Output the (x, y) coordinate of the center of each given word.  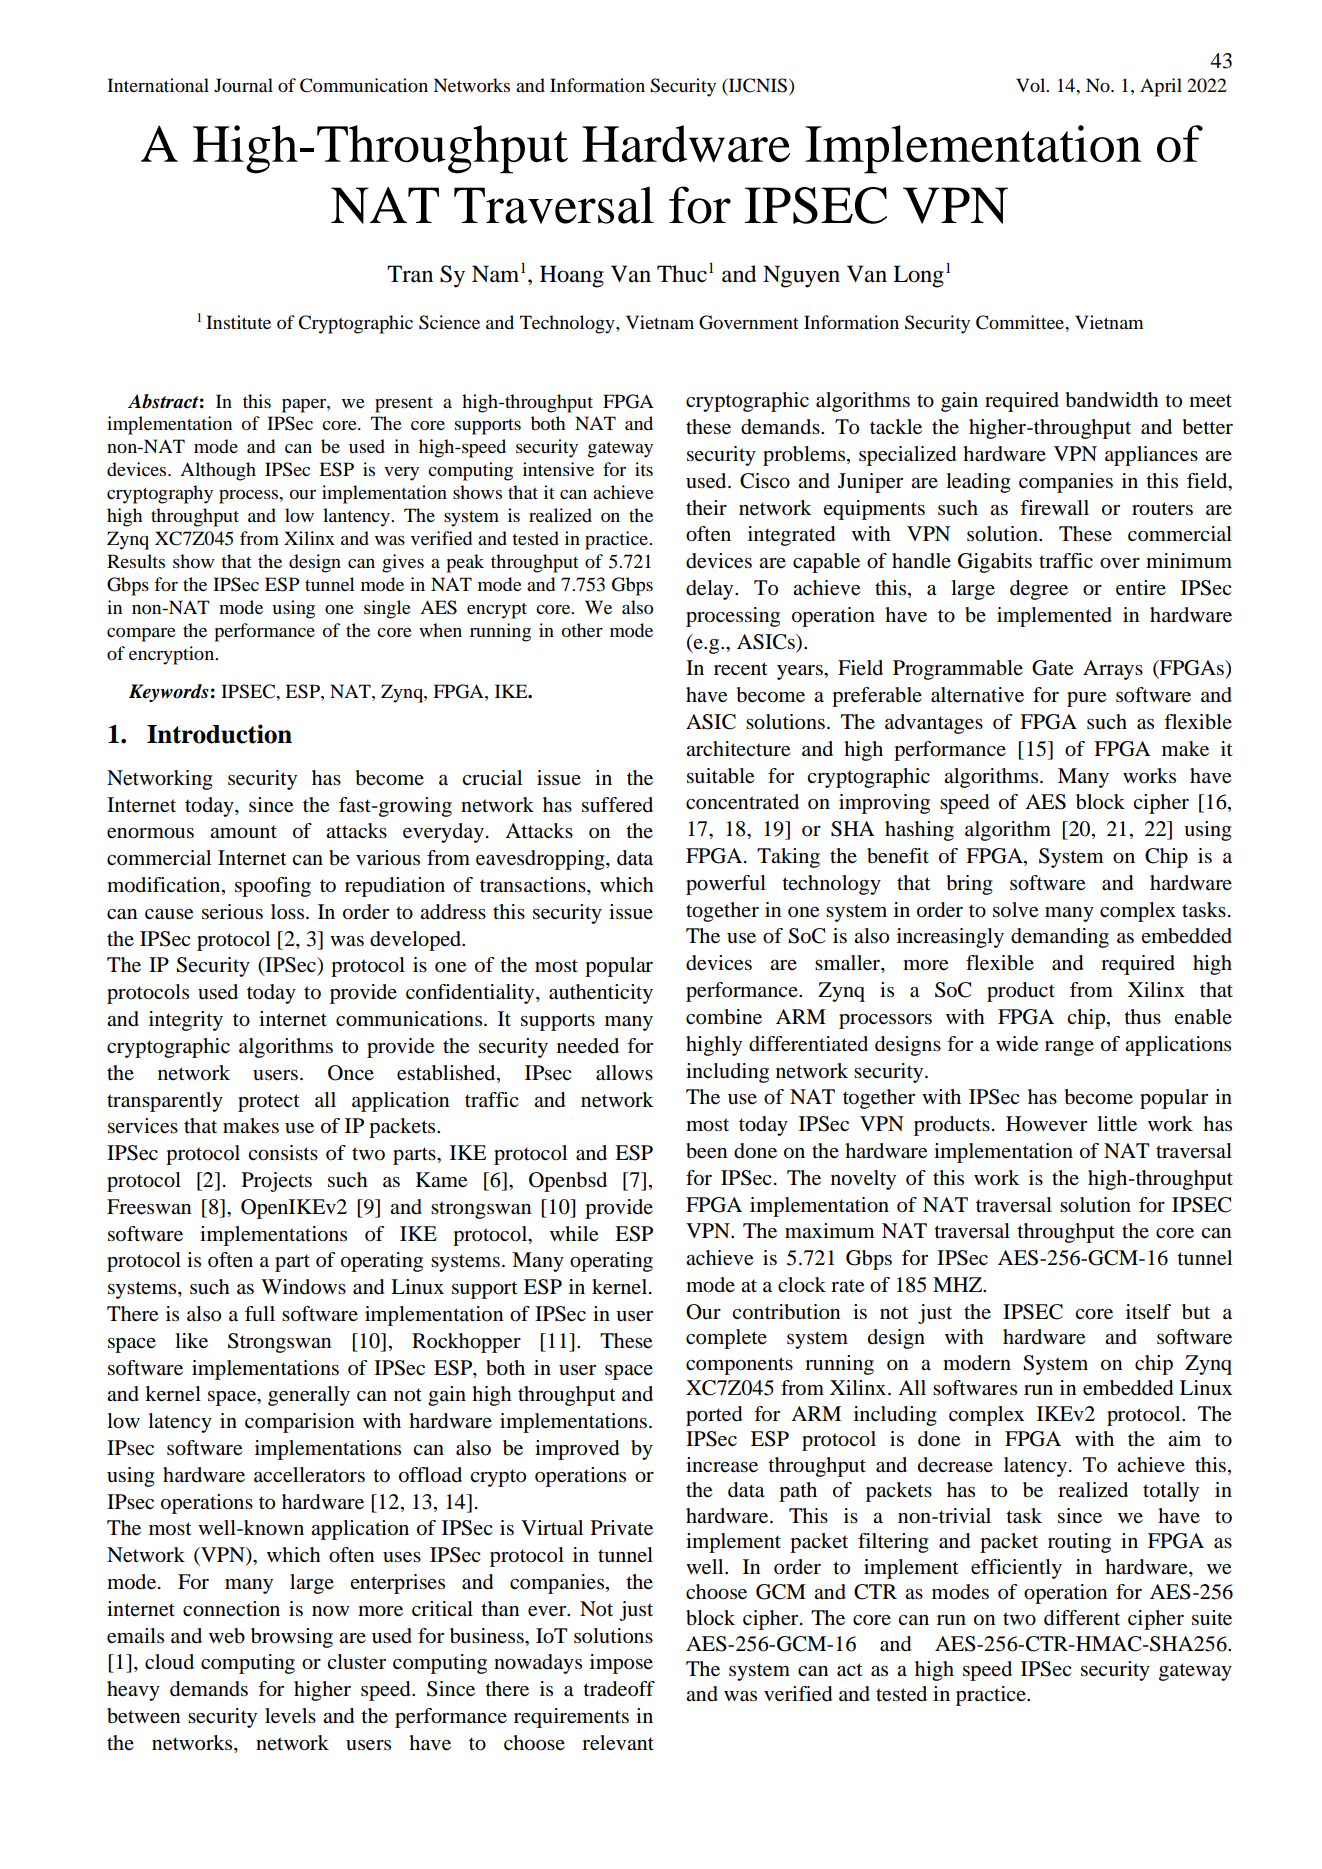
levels (290, 1716)
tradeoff (619, 1689)
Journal (243, 85)
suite (1212, 1618)
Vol (1032, 85)
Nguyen (801, 276)
